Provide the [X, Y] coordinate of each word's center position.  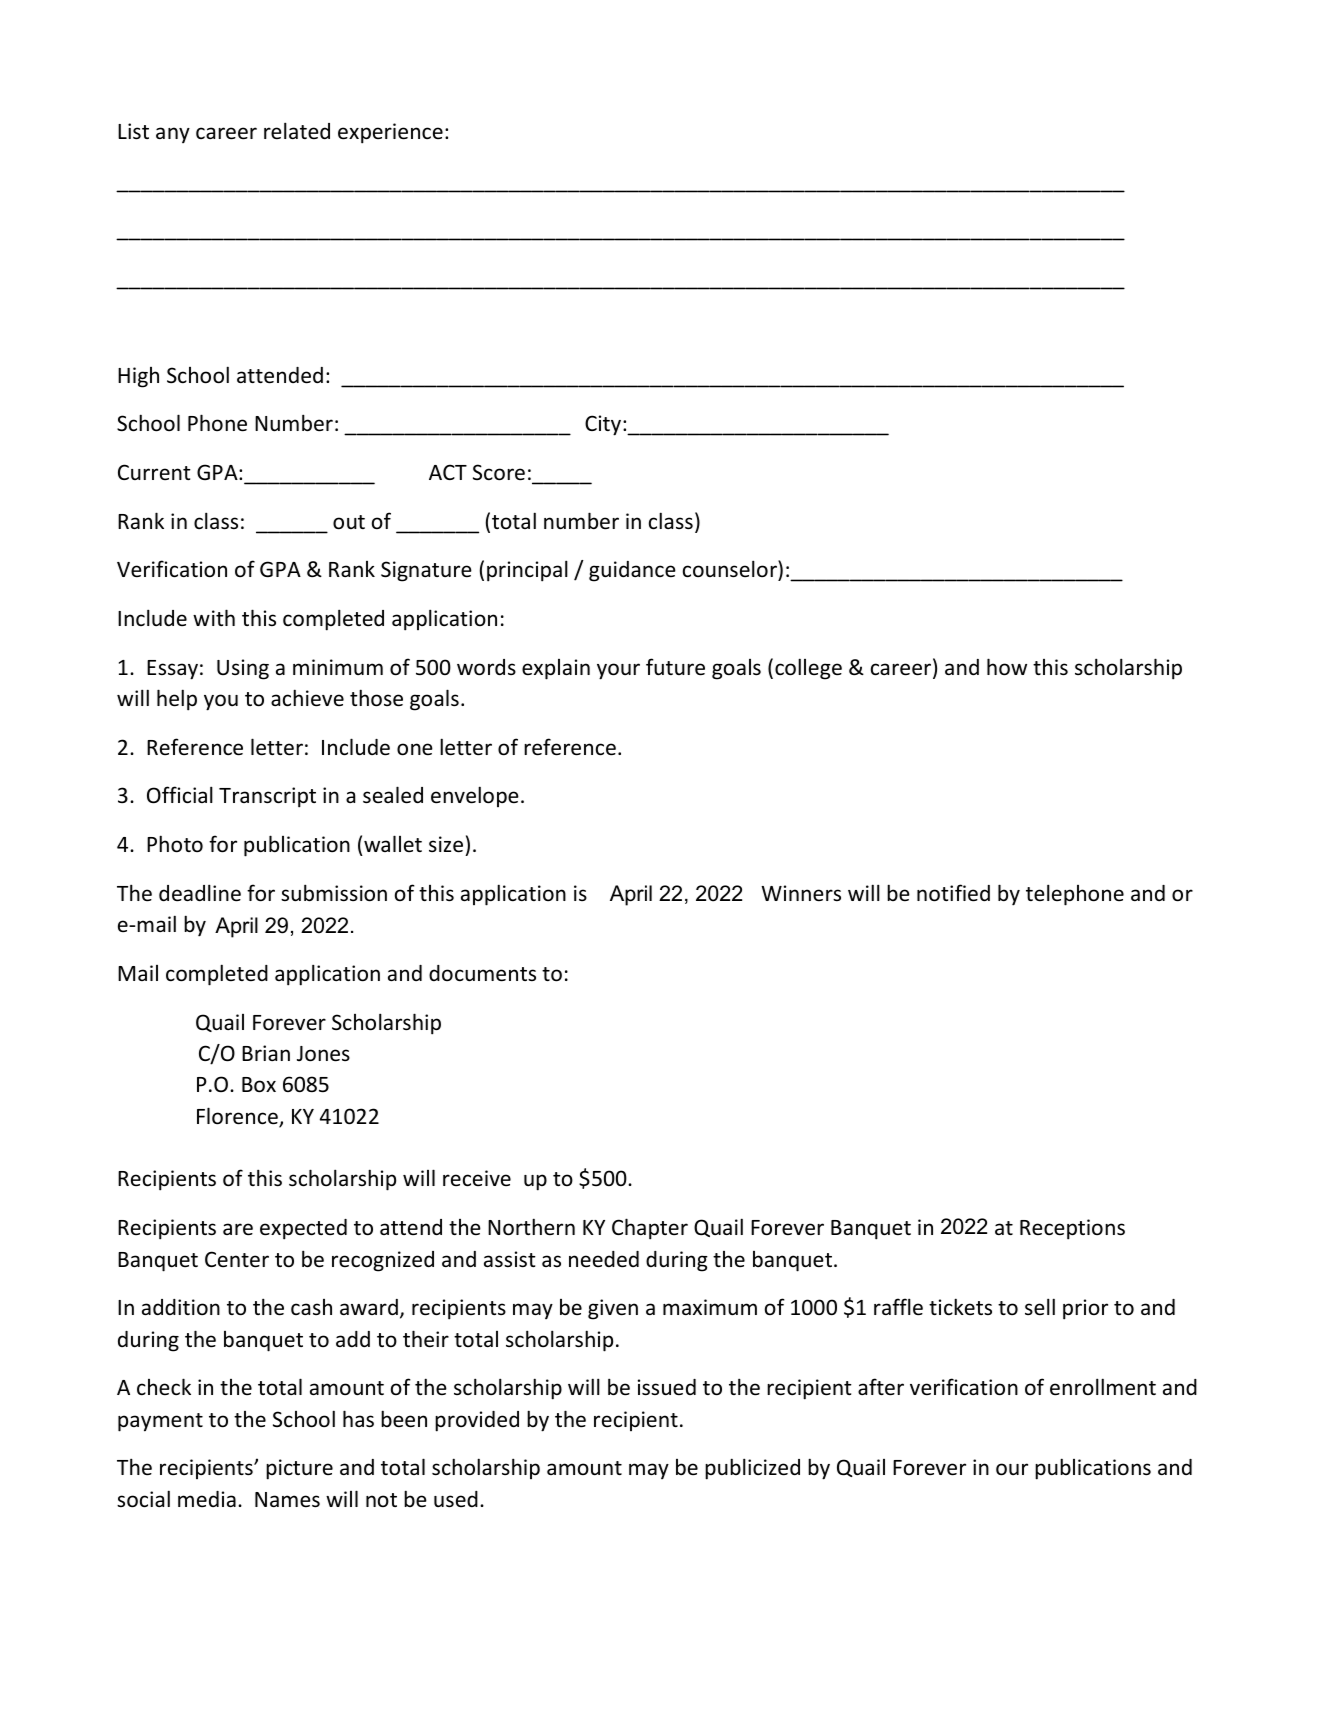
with [214, 617]
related [297, 131]
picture [299, 1469]
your [618, 671]
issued [667, 1387]
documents [482, 973]
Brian [266, 1053]
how [1007, 667]
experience [390, 133]
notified [953, 893]
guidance [632, 571]
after [881, 1387]
